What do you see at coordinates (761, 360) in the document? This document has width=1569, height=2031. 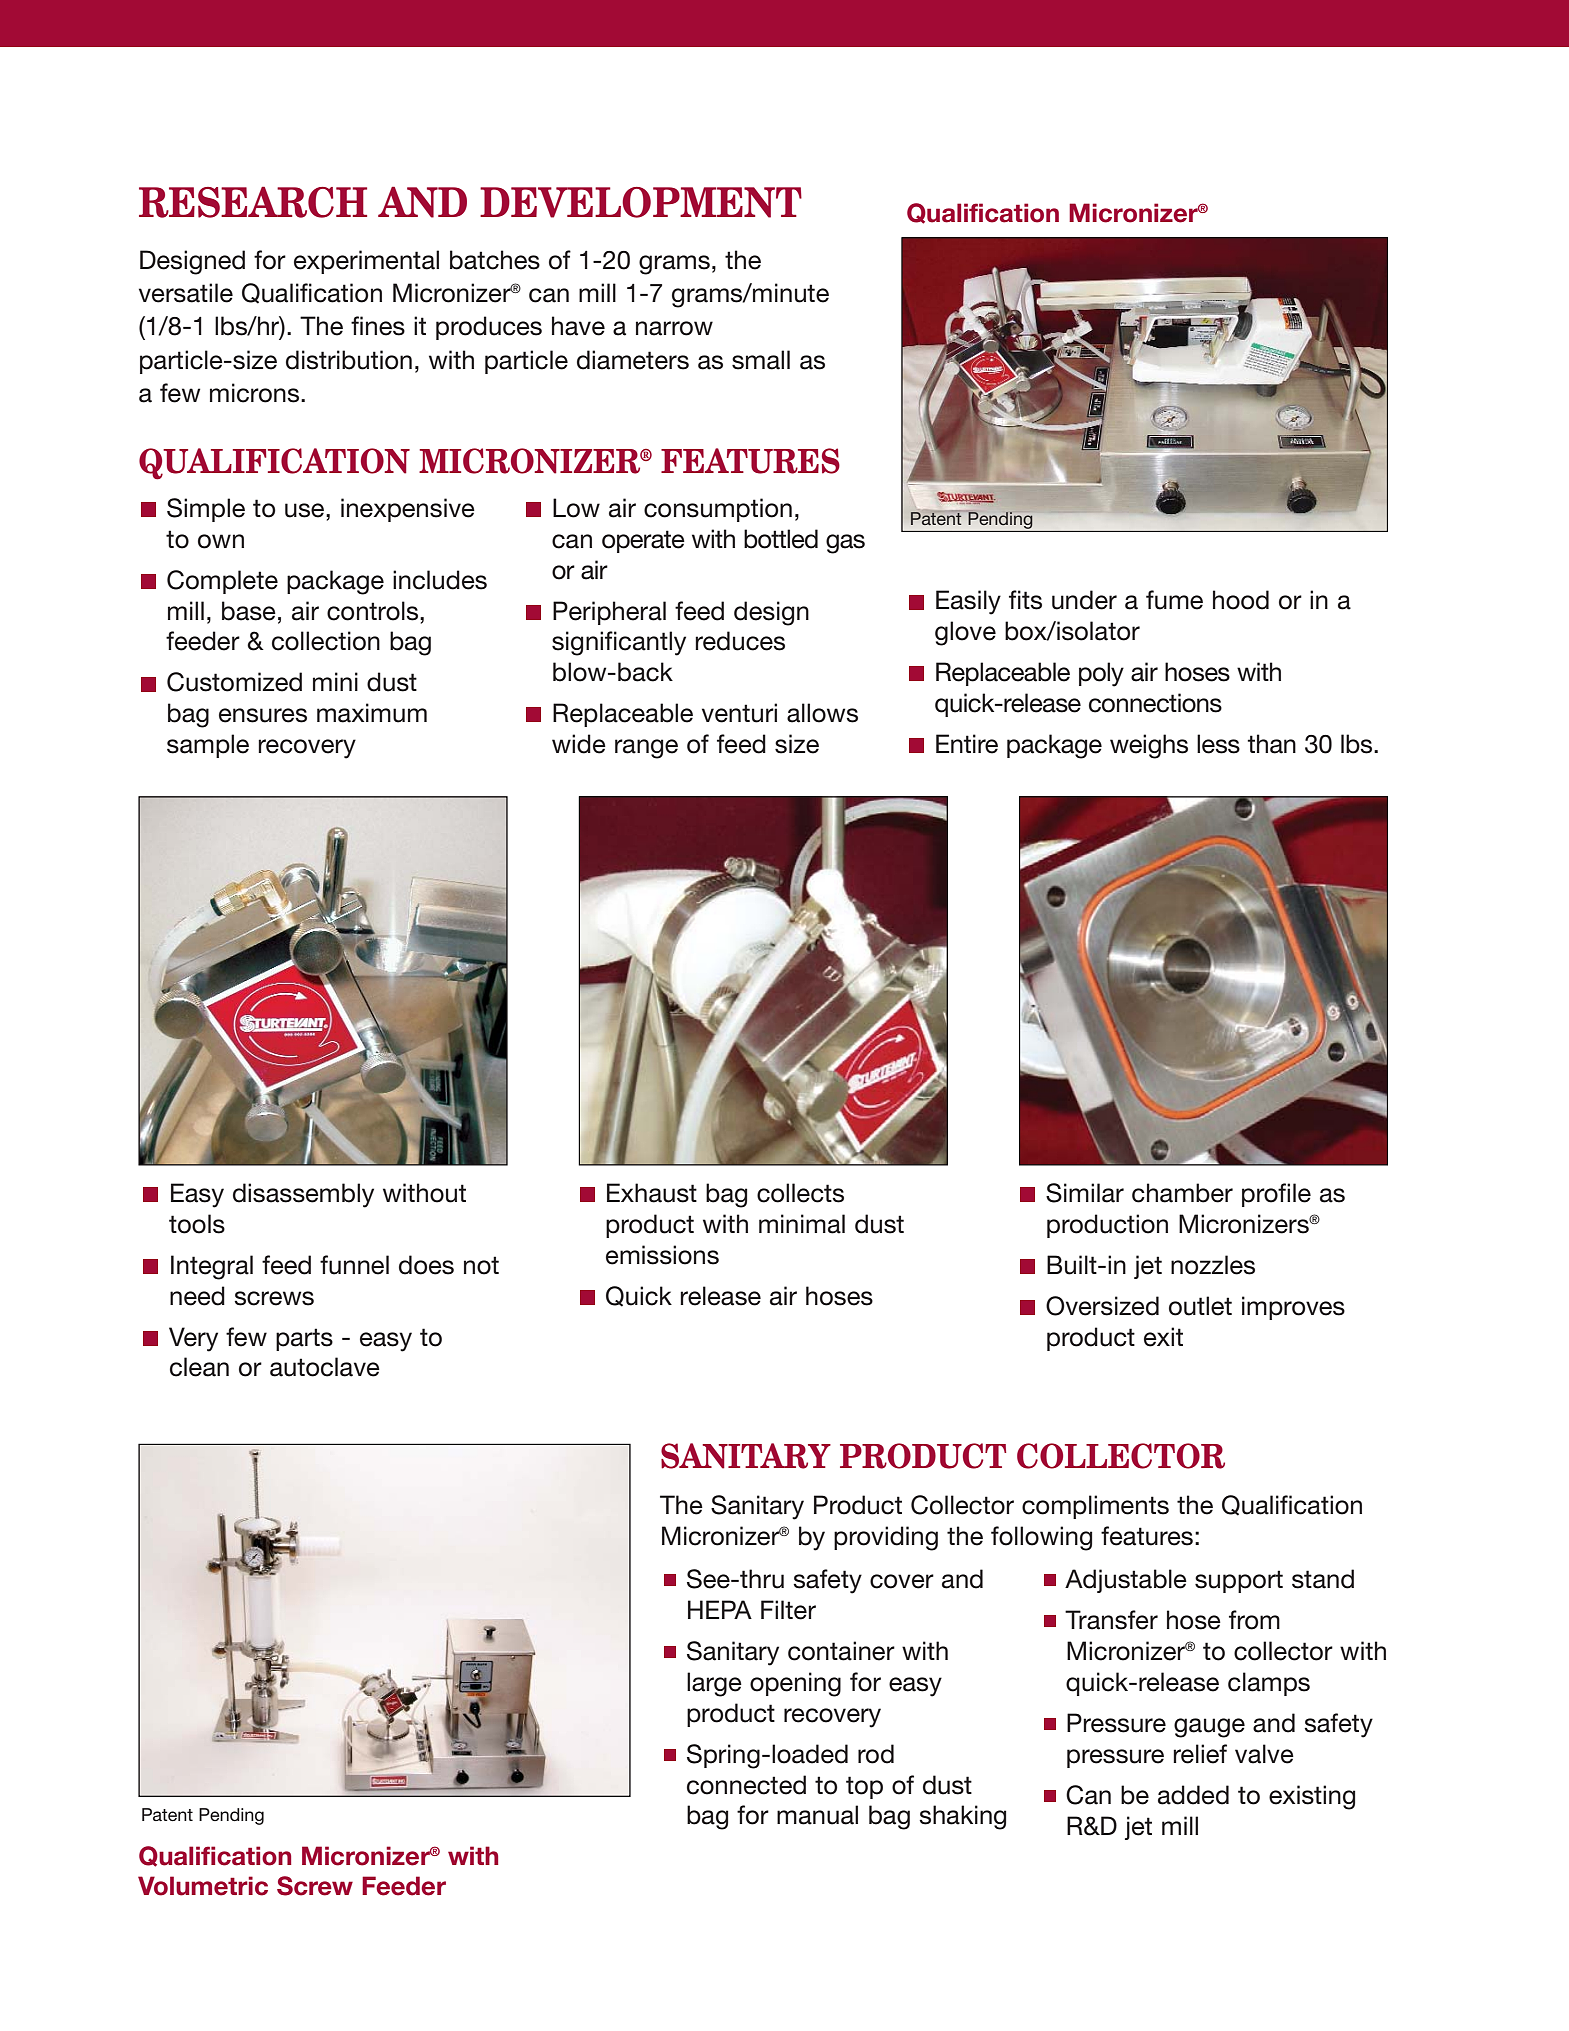 I see `small` at bounding box center [761, 360].
